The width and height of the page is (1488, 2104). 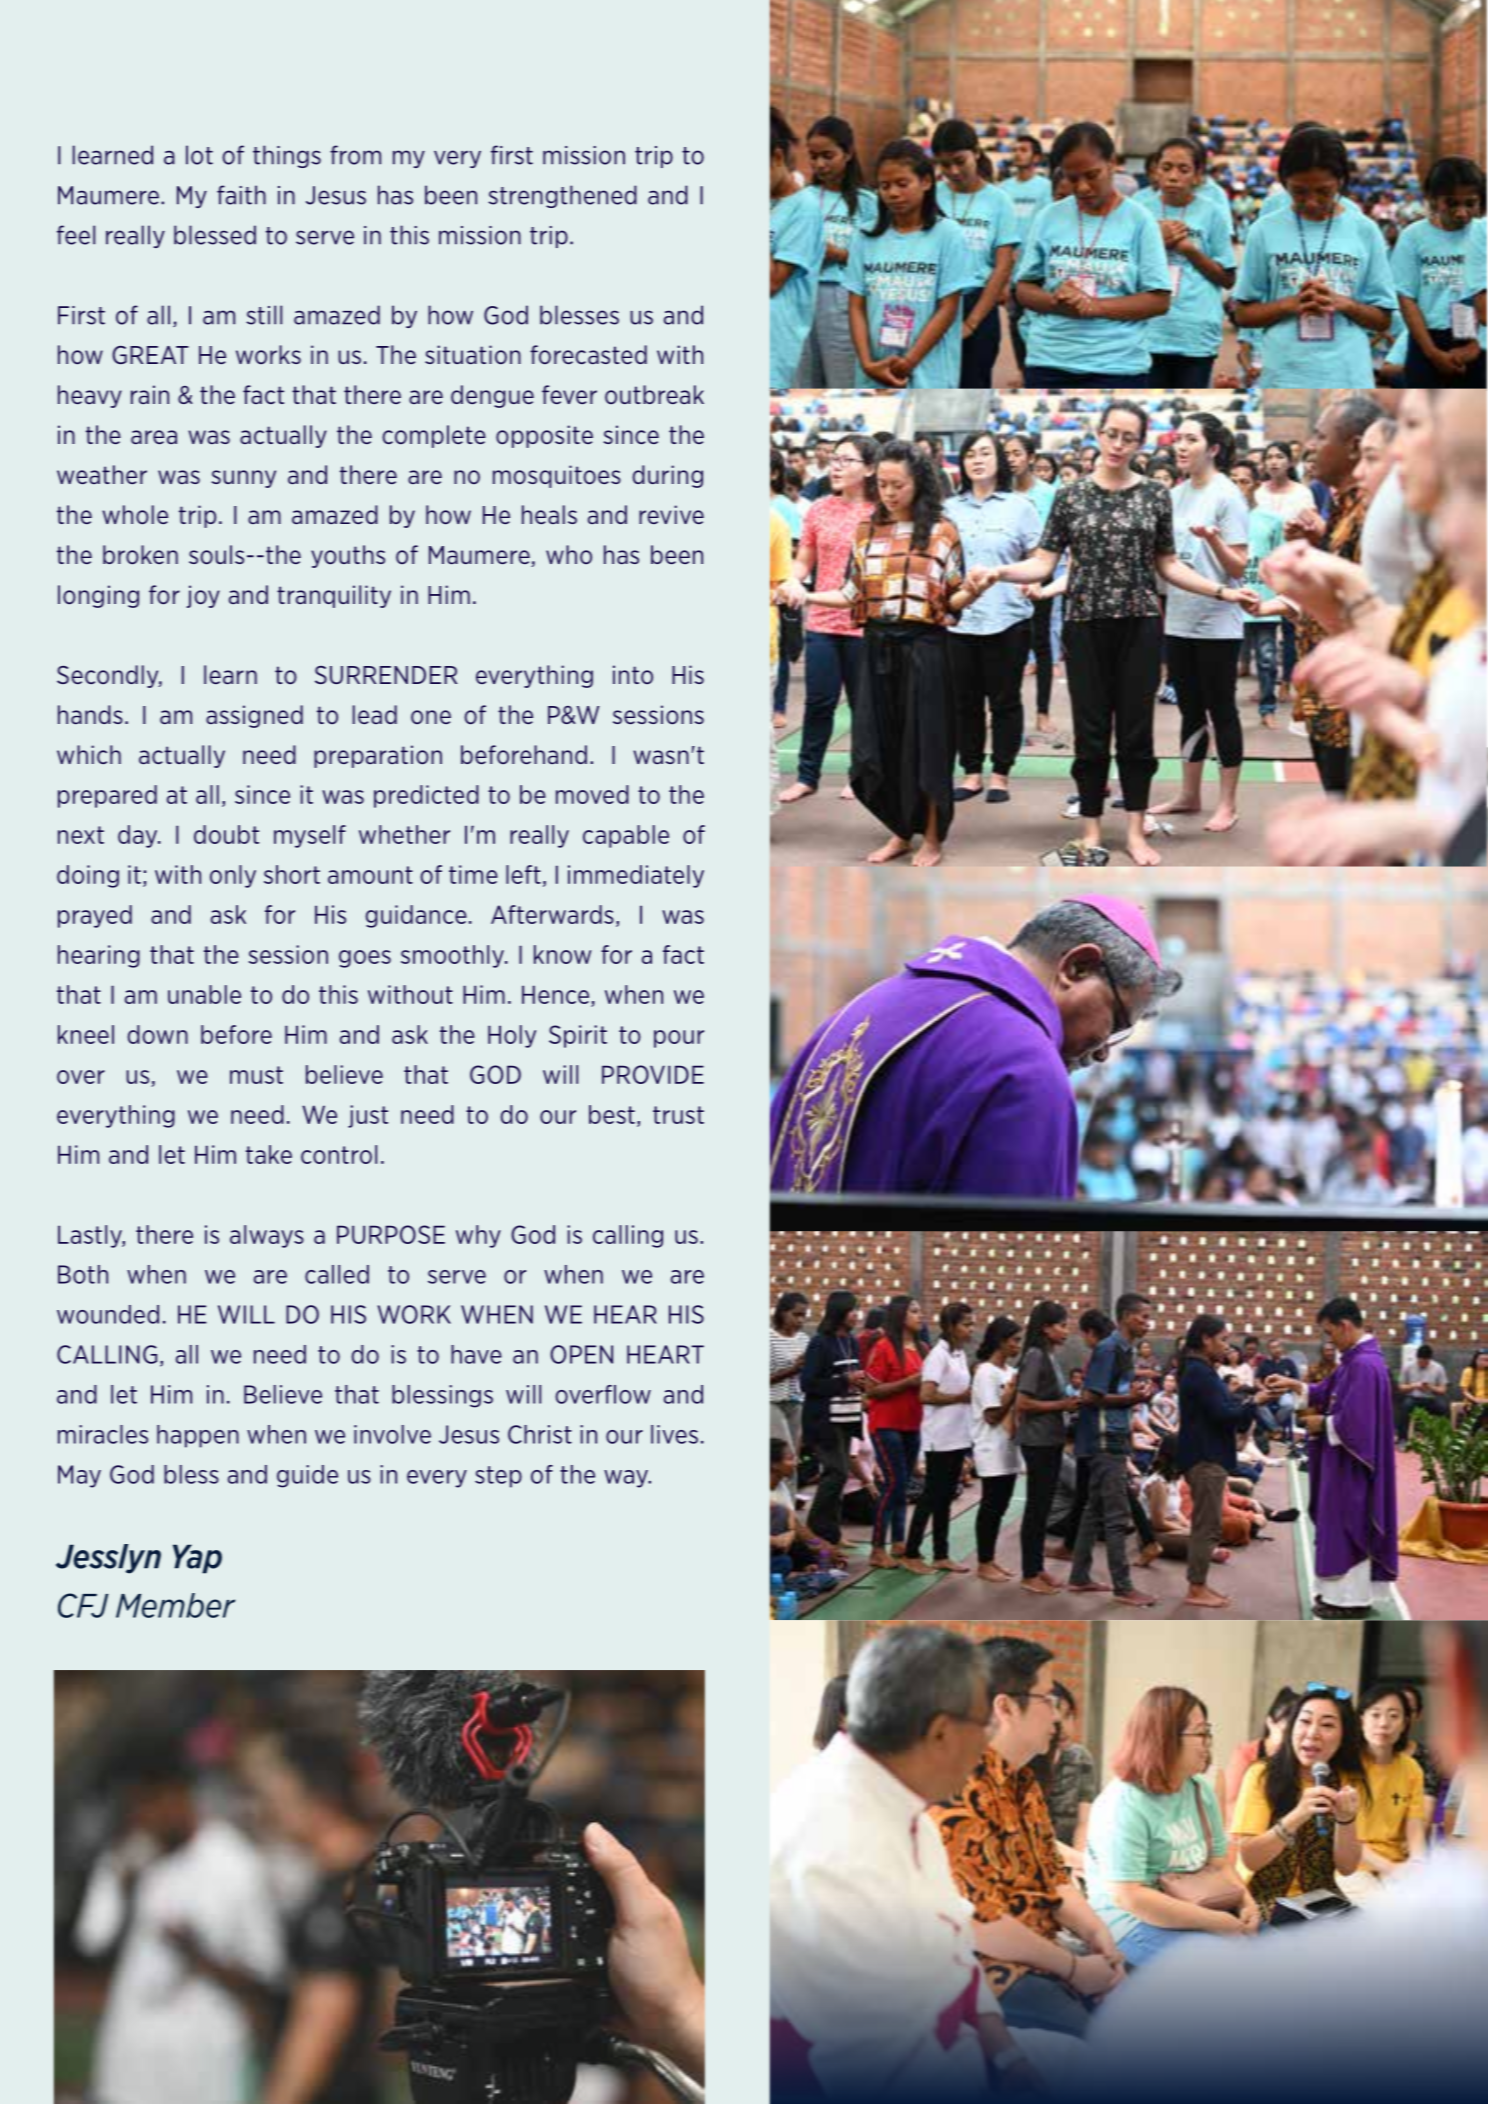 What do you see at coordinates (139, 836) in the page?
I see `day` at bounding box center [139, 836].
